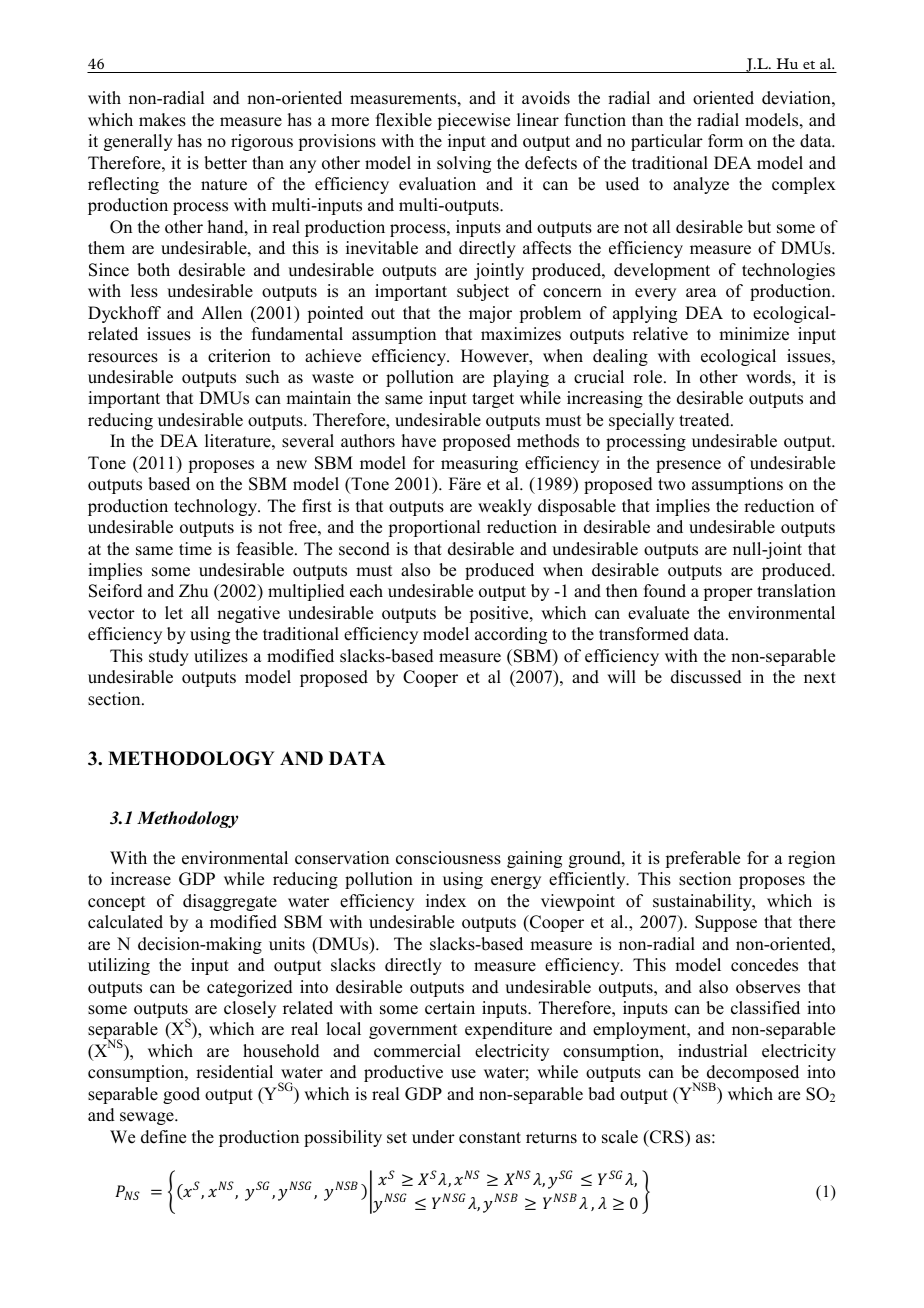 The image size is (924, 1308). What do you see at coordinates (702, 859) in the screenshot?
I see `preferable` at bounding box center [702, 859].
